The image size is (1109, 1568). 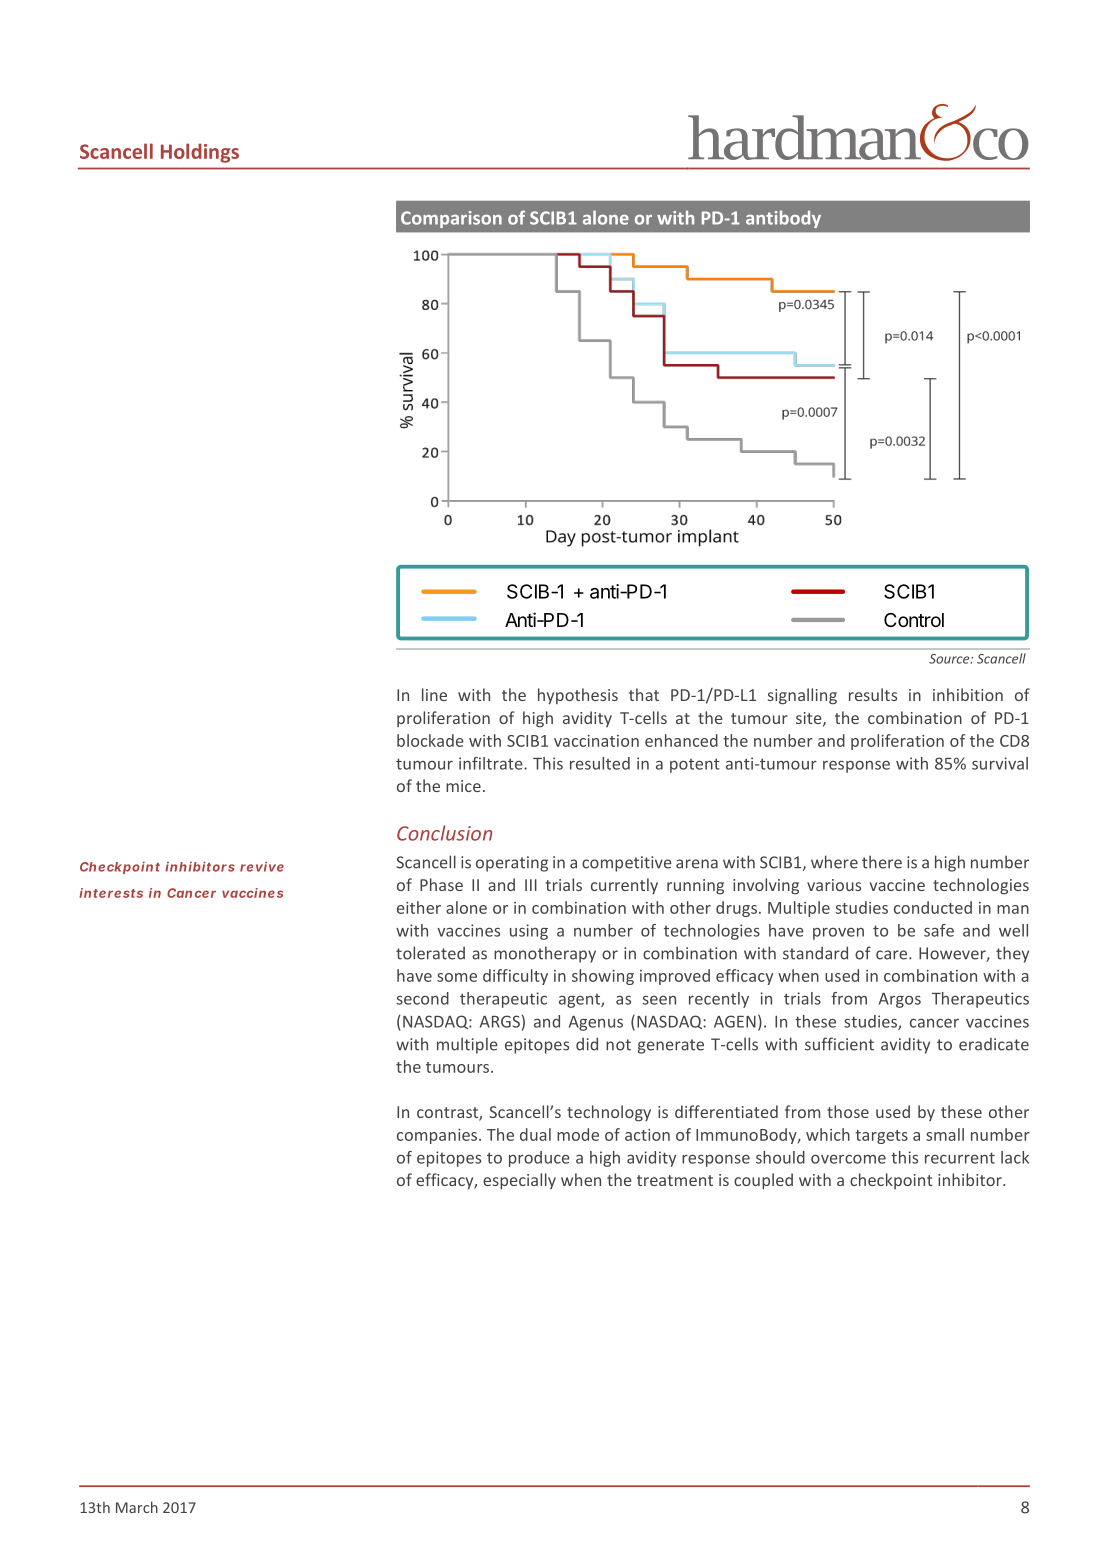 What do you see at coordinates (137, 1507) in the image?
I see `March` at bounding box center [137, 1507].
